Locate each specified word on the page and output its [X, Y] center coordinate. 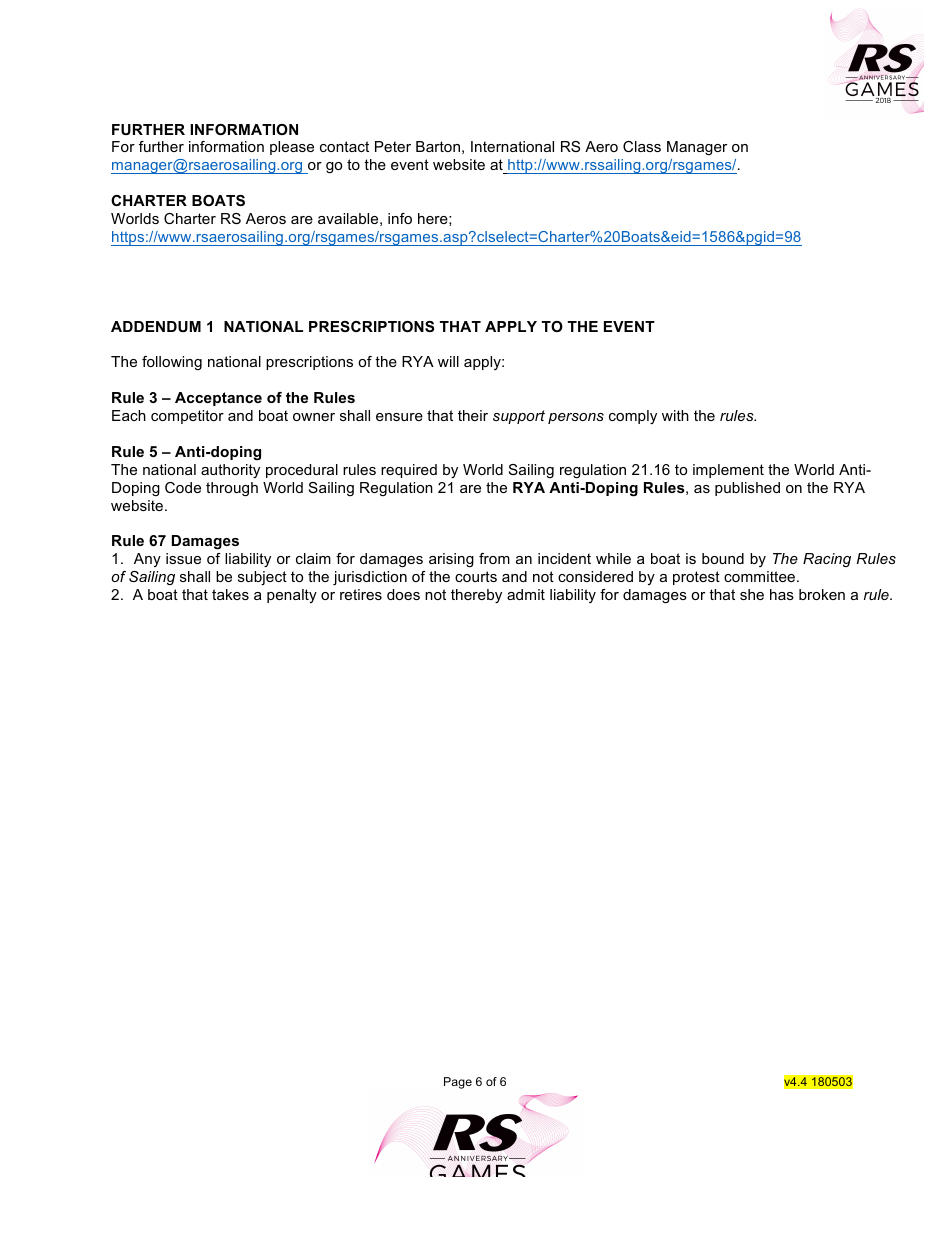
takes [230, 594]
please [292, 148]
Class [642, 146]
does [403, 594]
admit [526, 594]
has [782, 594]
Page [458, 1083]
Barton [438, 146]
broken [822, 594]
